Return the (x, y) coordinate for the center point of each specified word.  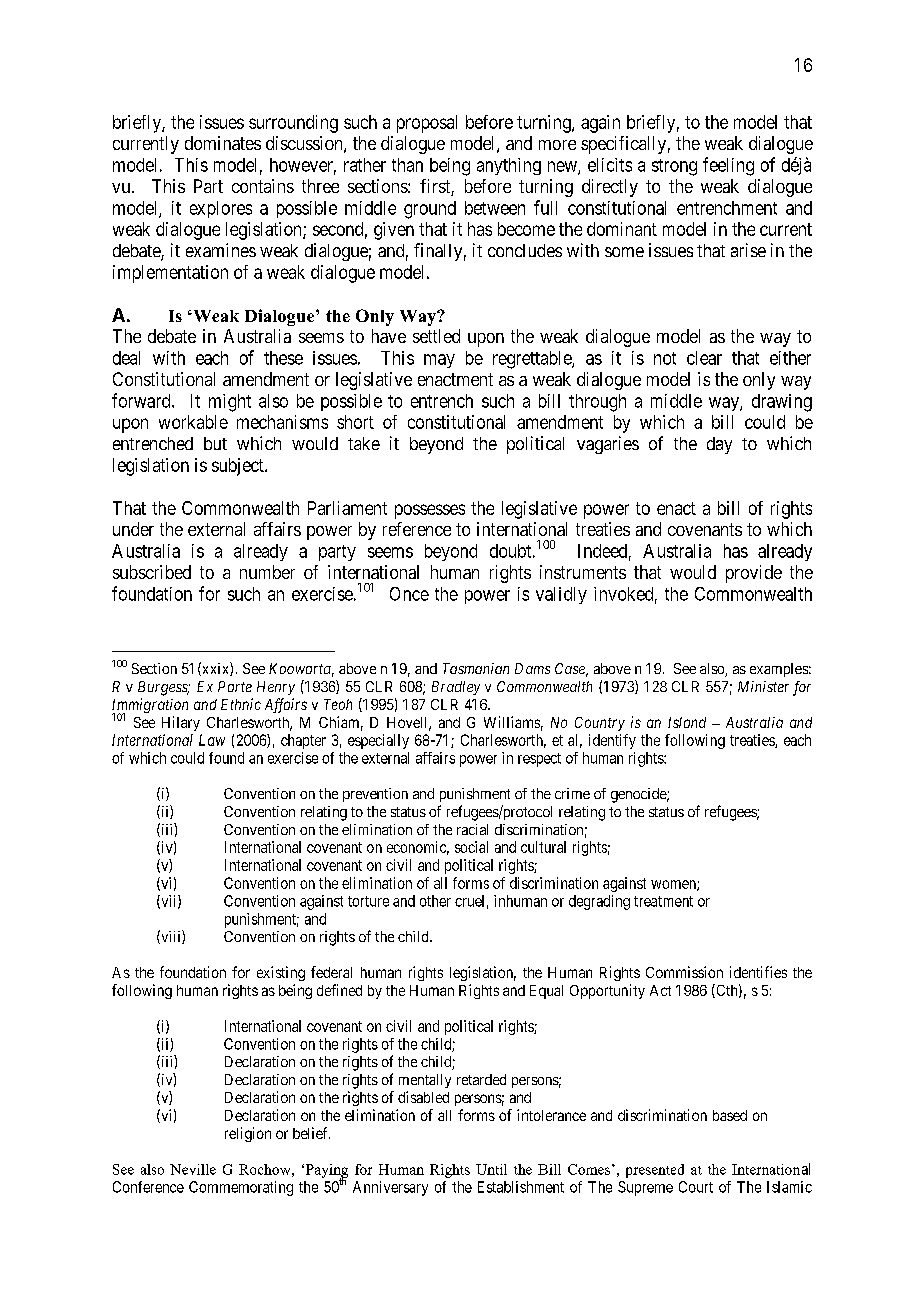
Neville (193, 1169)
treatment (663, 901)
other (435, 901)
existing (281, 973)
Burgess (164, 688)
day (719, 445)
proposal (427, 124)
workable (193, 422)
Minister (763, 686)
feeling (728, 166)
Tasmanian (476, 668)
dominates (223, 143)
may (439, 361)
